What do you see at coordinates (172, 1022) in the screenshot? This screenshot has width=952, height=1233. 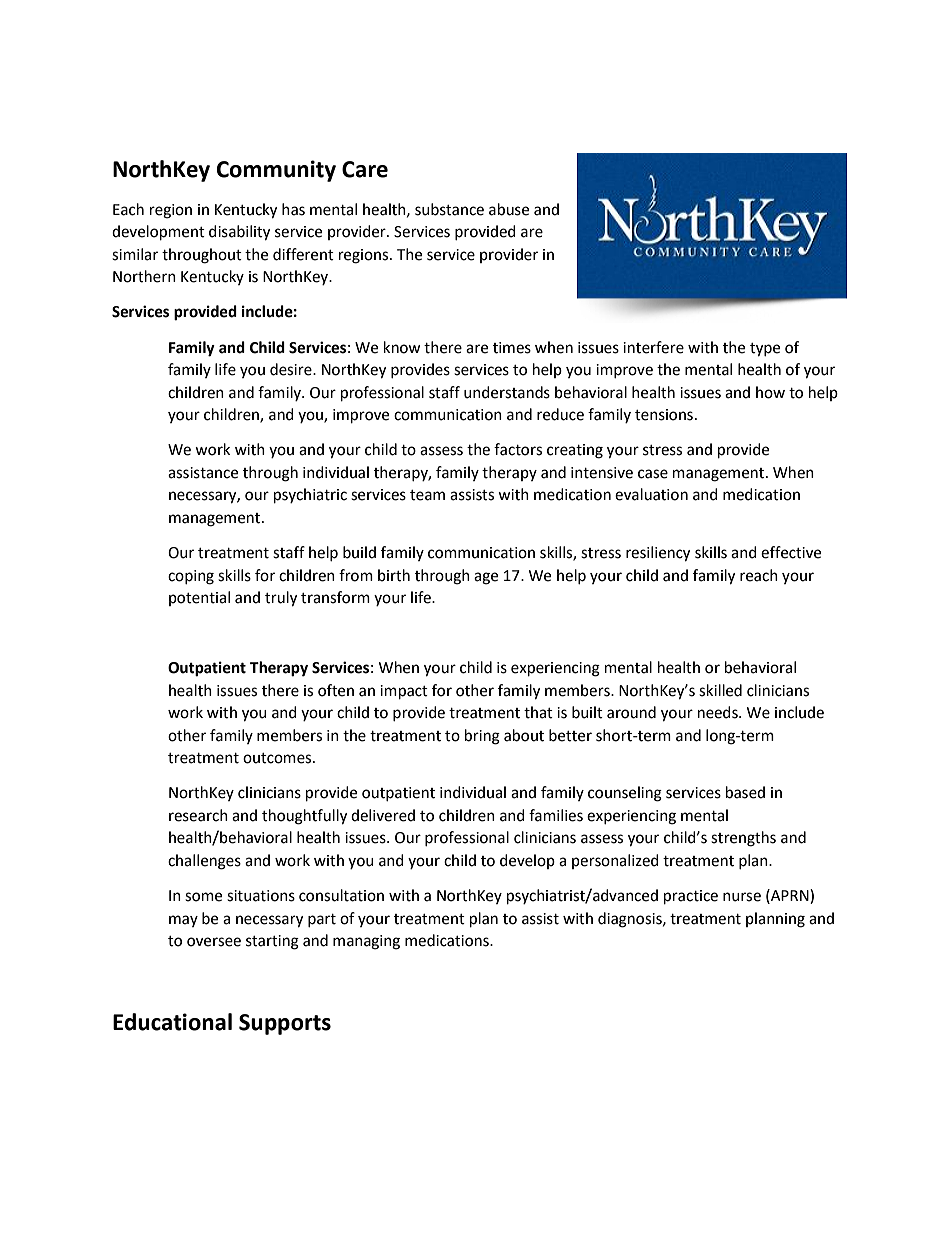 I see `Educational` at bounding box center [172, 1022].
